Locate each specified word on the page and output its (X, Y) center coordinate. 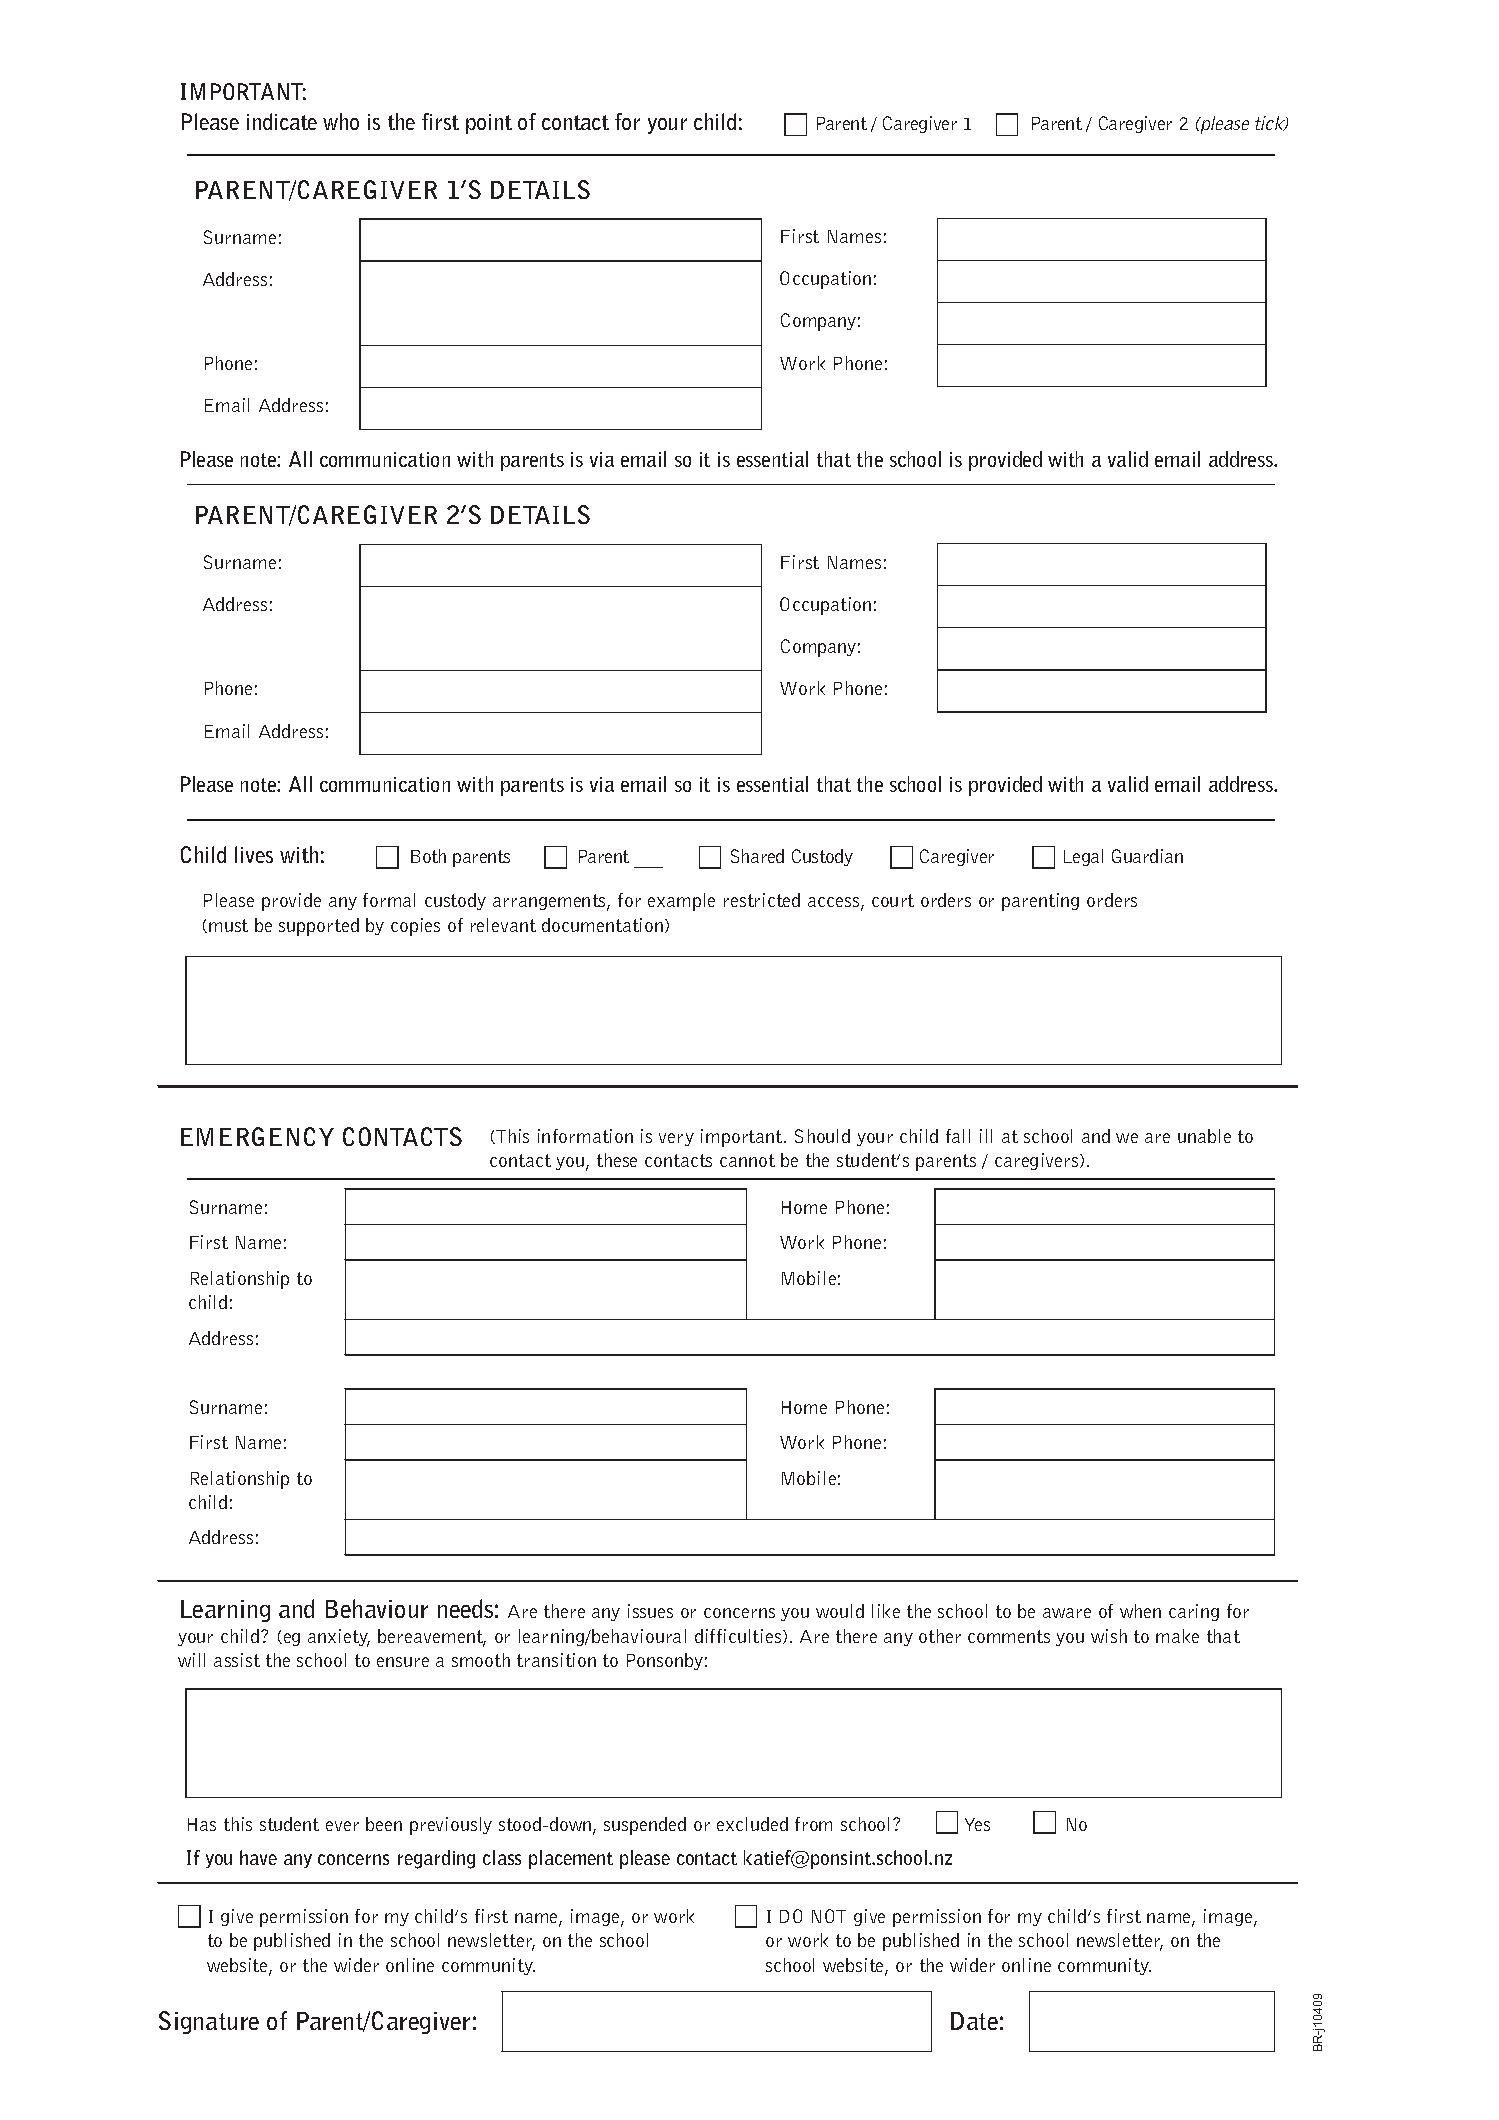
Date (974, 2021)
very (676, 1139)
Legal (1083, 857)
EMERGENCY (257, 1136)
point (489, 124)
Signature (209, 2022)
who (341, 121)
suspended (645, 1826)
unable (1204, 1136)
